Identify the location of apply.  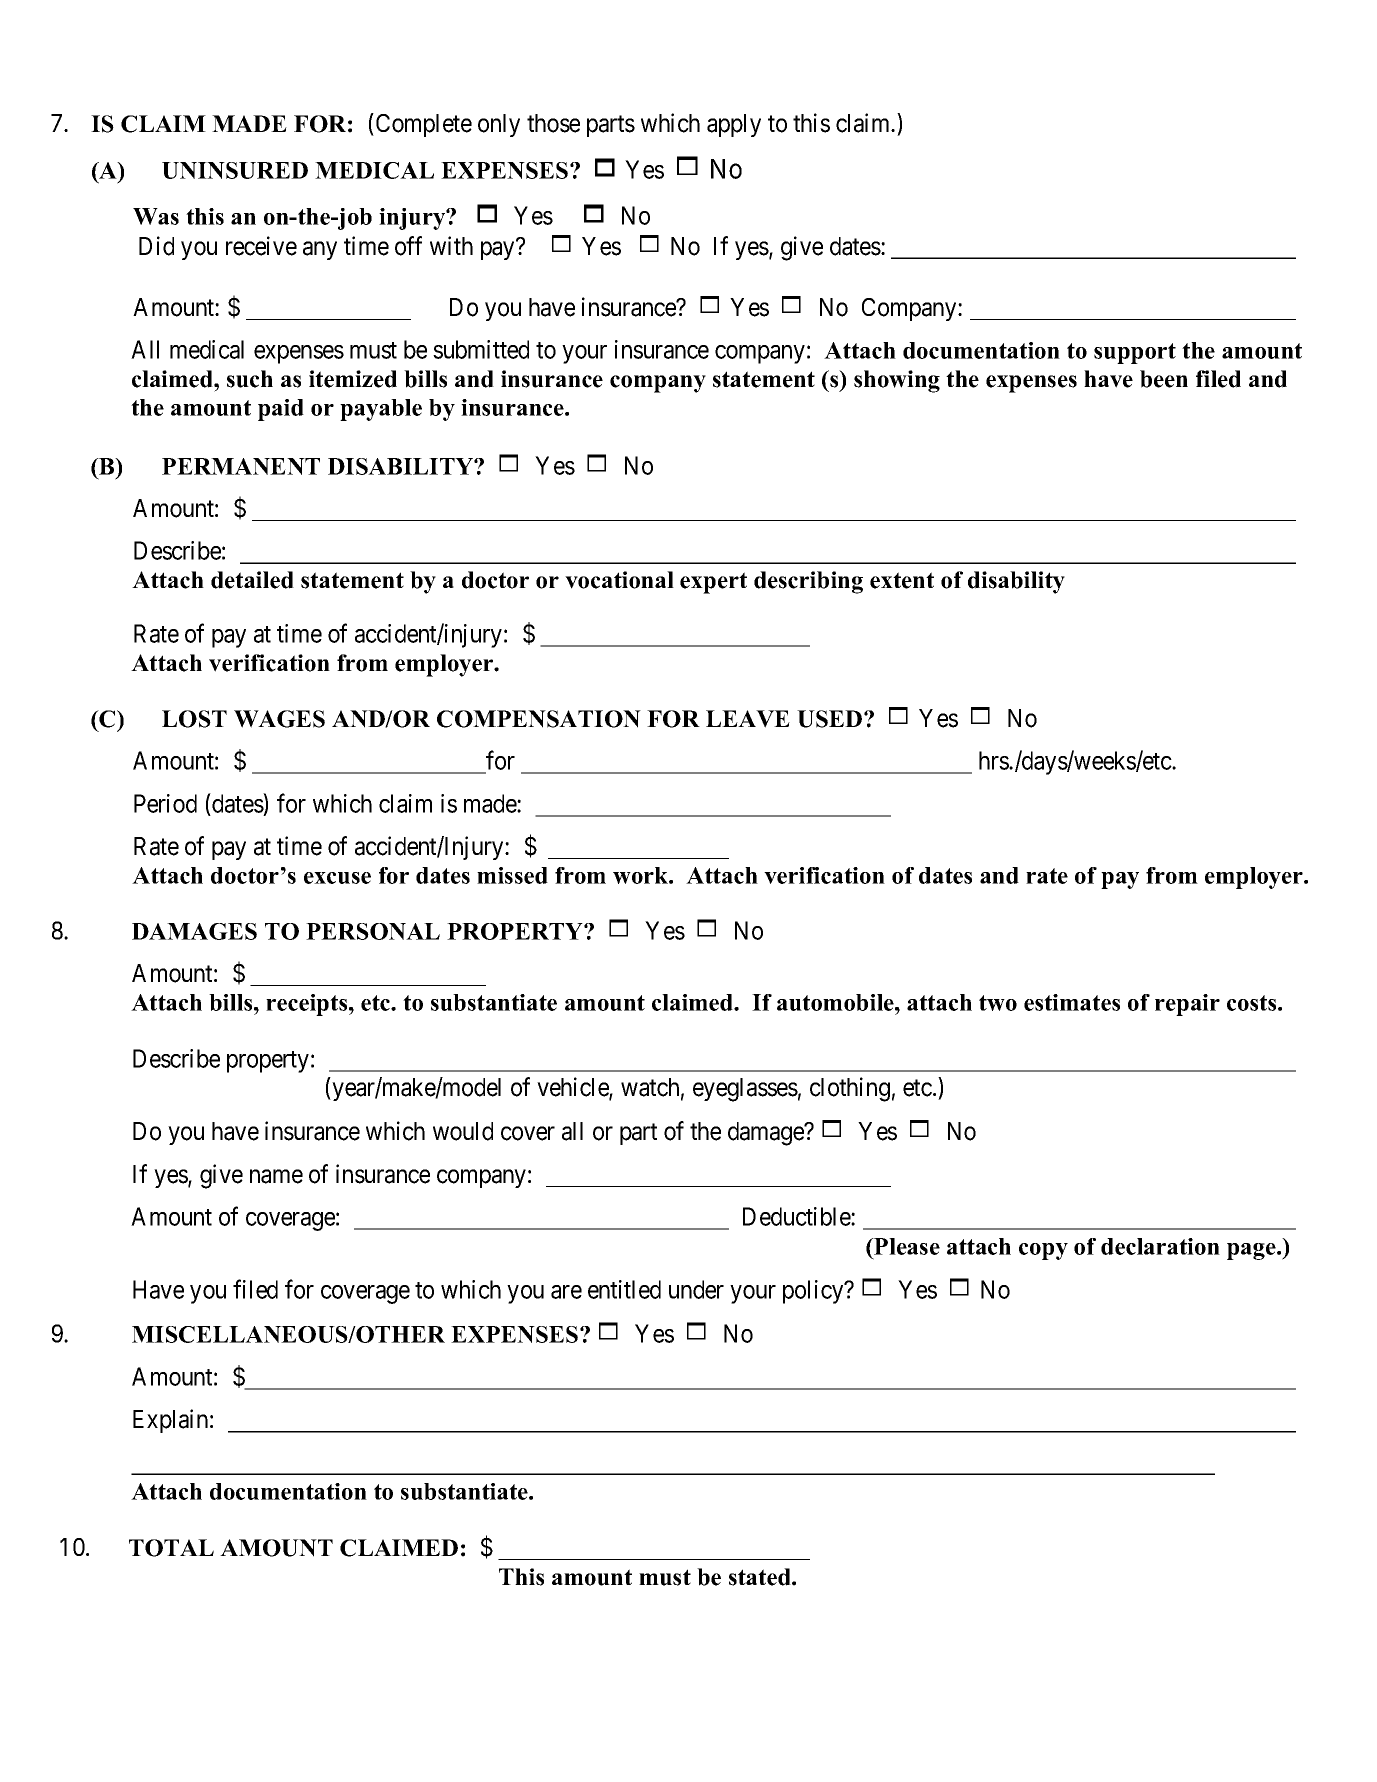
(734, 125).
